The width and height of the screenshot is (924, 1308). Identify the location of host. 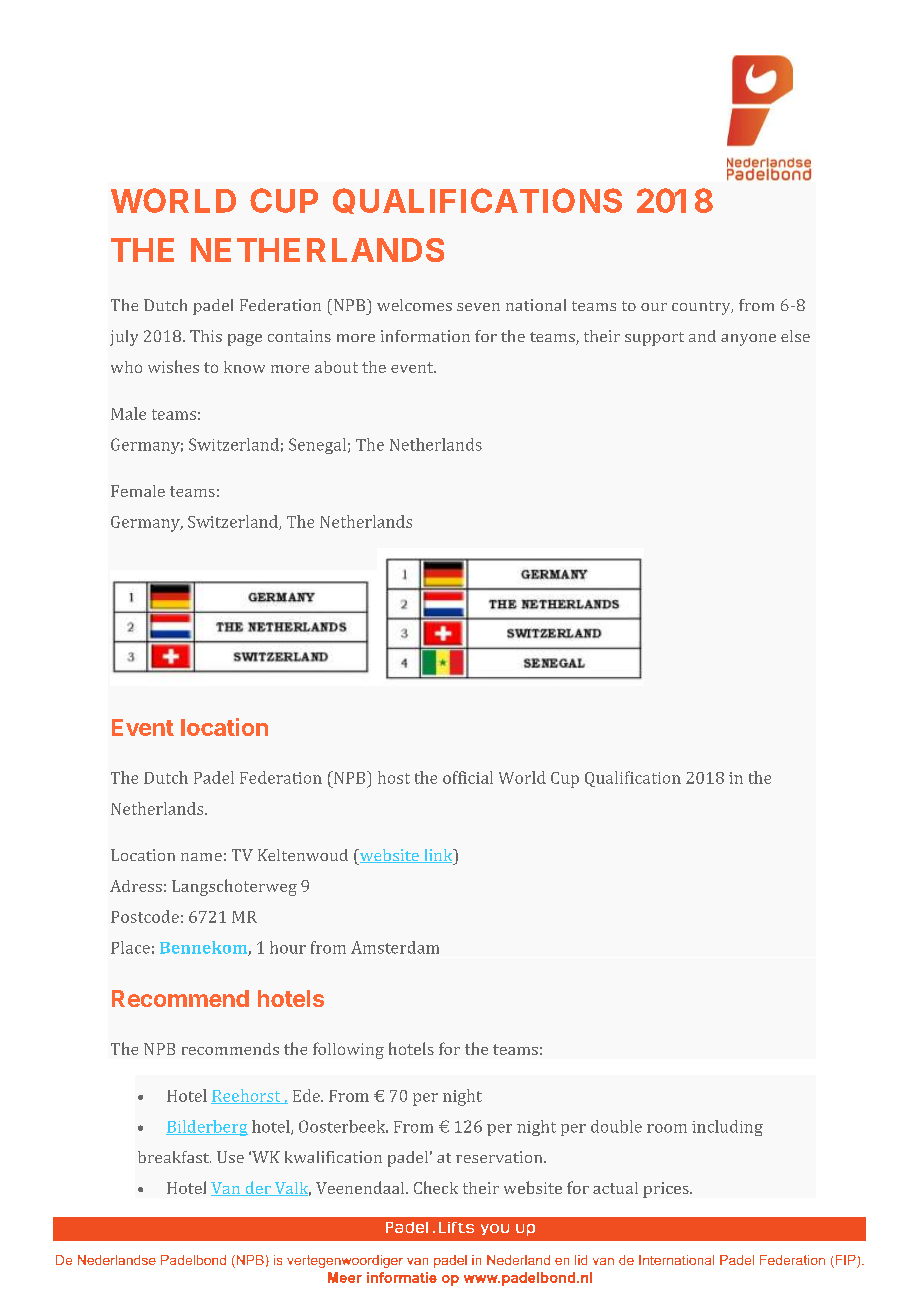
(394, 777).
